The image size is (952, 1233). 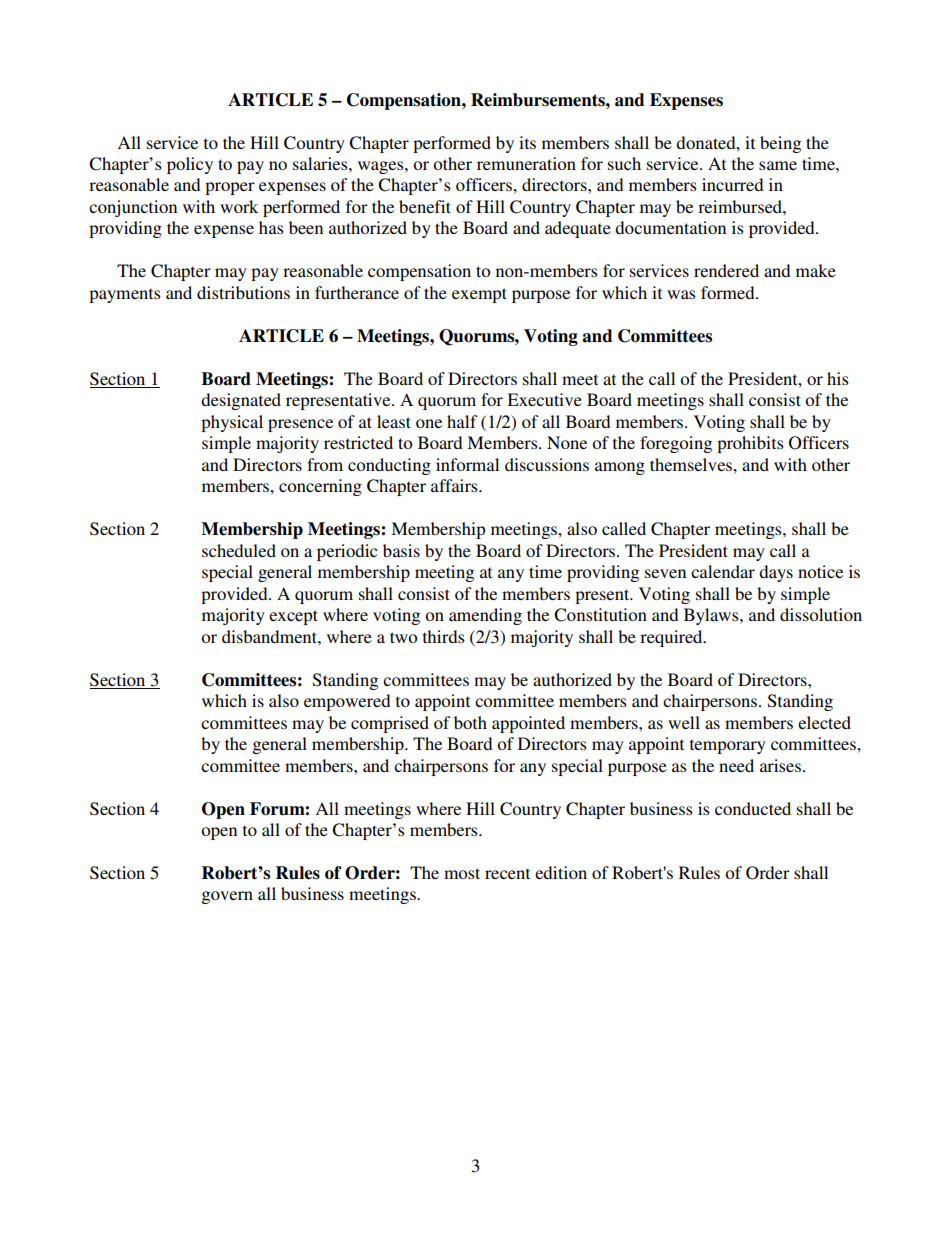 I want to click on designated, so click(x=241, y=401).
